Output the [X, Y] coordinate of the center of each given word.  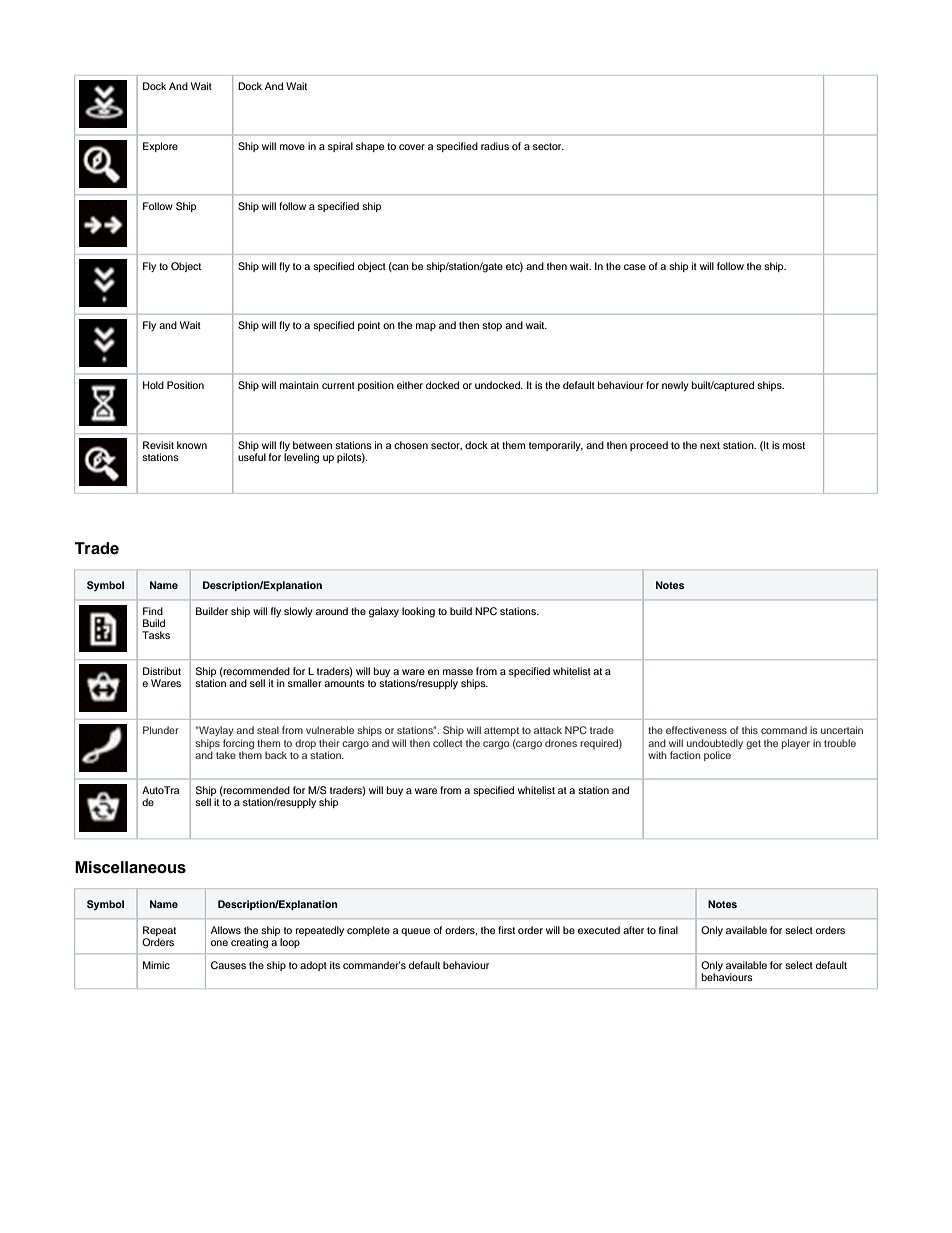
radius [495, 146]
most [794, 445]
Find [153, 611]
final [668, 930]
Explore [160, 147]
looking [418, 612]
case [635, 267]
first [506, 930]
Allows [226, 930]
